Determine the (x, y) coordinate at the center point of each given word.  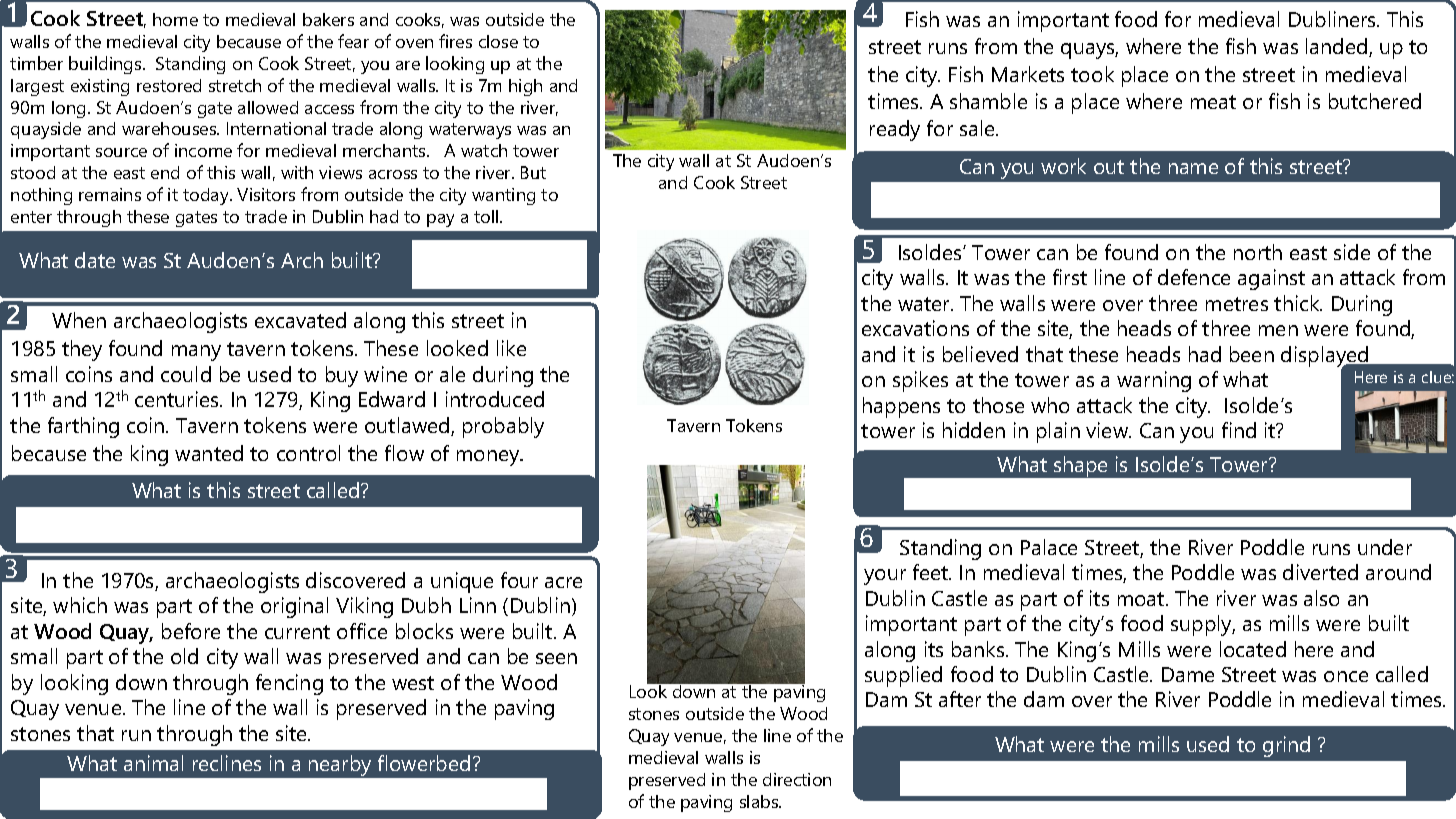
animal (153, 763)
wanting (503, 196)
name (1193, 168)
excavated (300, 320)
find (1239, 430)
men (1278, 330)
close (498, 41)
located (1253, 649)
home (175, 19)
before (191, 631)
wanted (209, 453)
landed (1338, 47)
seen (556, 658)
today (207, 196)
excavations (915, 328)
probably (503, 427)
